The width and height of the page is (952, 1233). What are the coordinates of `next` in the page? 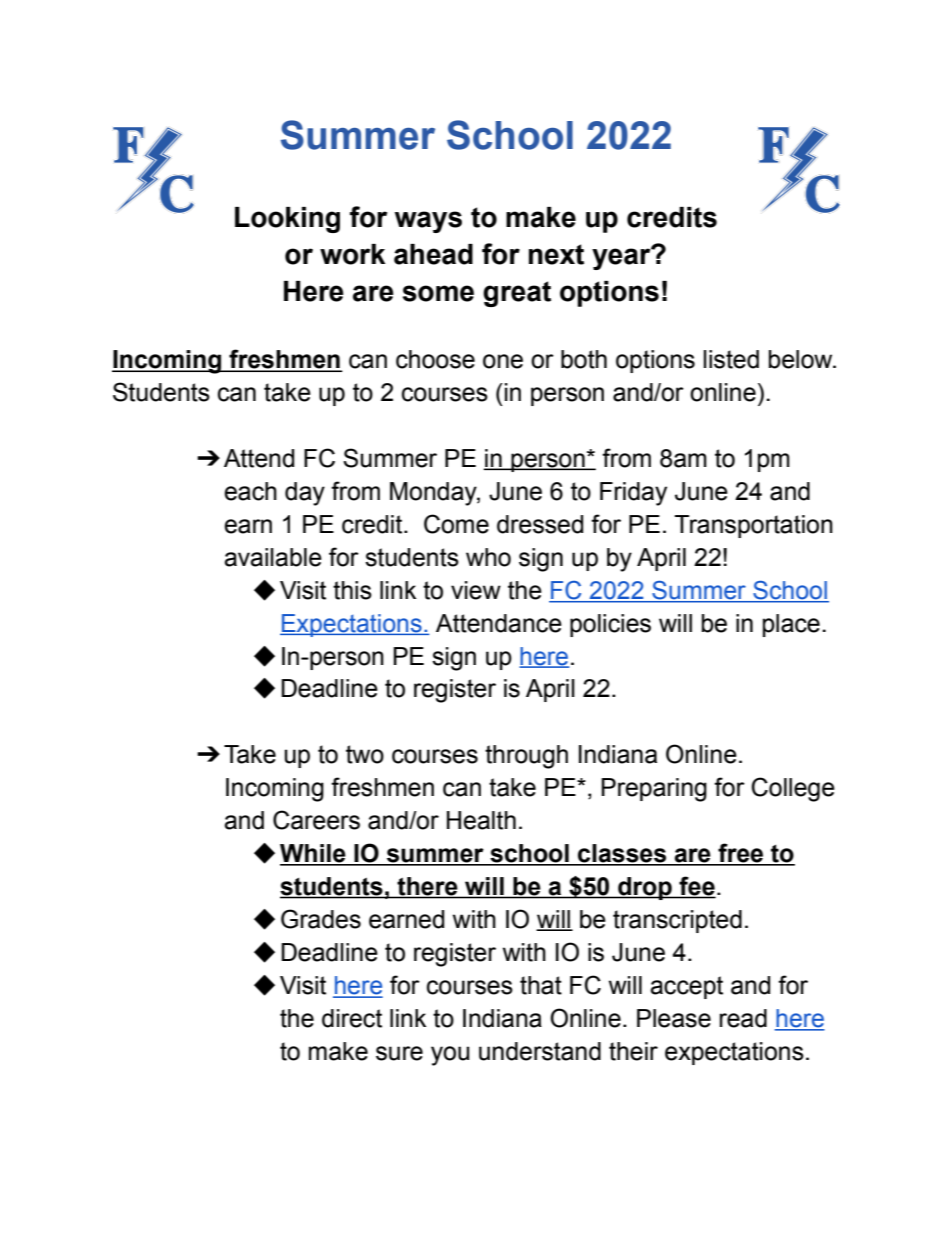 It's located at (556, 254).
